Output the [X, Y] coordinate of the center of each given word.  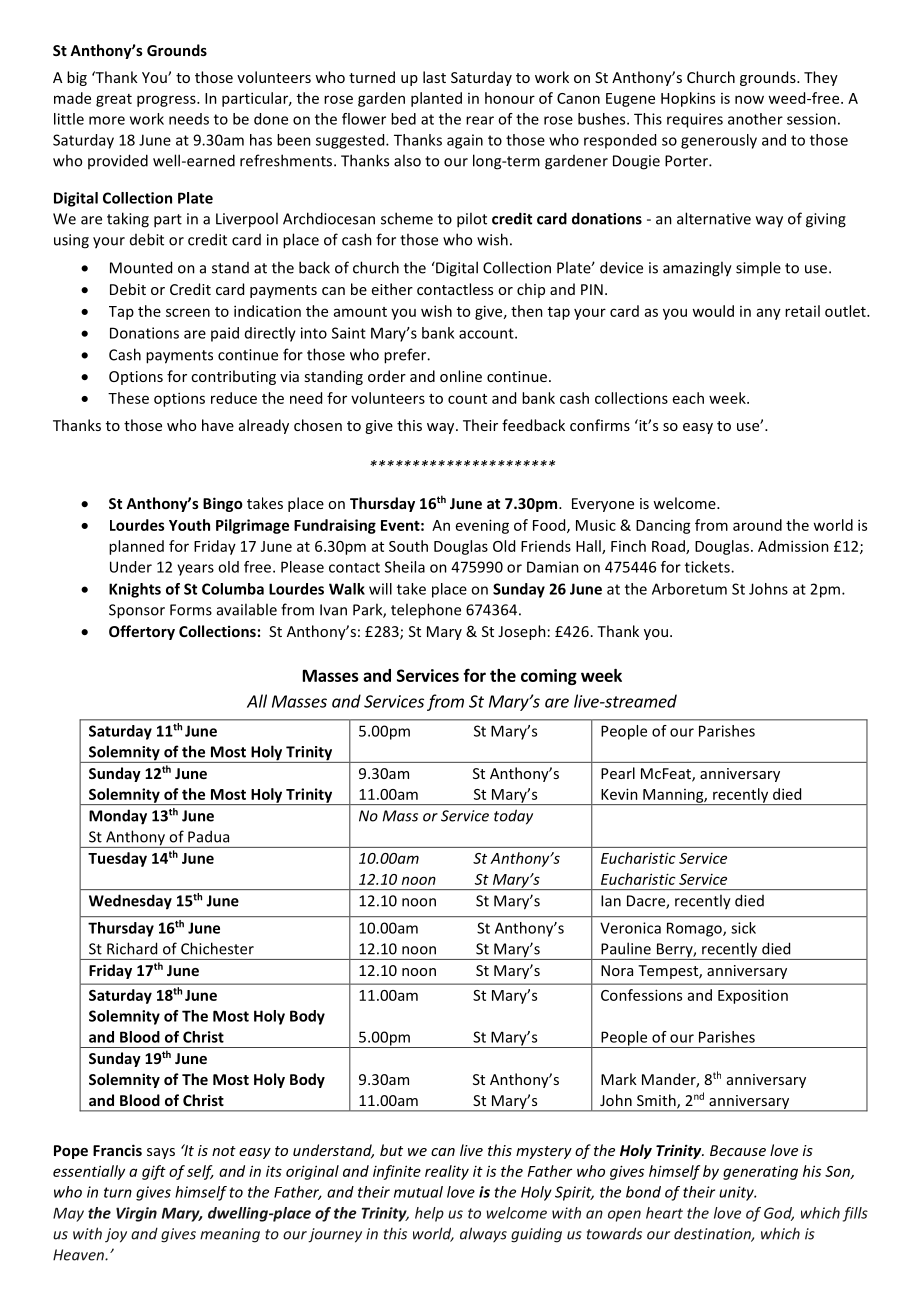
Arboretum [689, 589]
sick [743, 928]
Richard [132, 948]
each [688, 398]
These [128, 398]
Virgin [136, 1214]
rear [480, 120]
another [755, 119]
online [461, 376]
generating [760, 1172]
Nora [617, 970]
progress [167, 101]
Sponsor [137, 611]
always [483, 1234]
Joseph [522, 632]
